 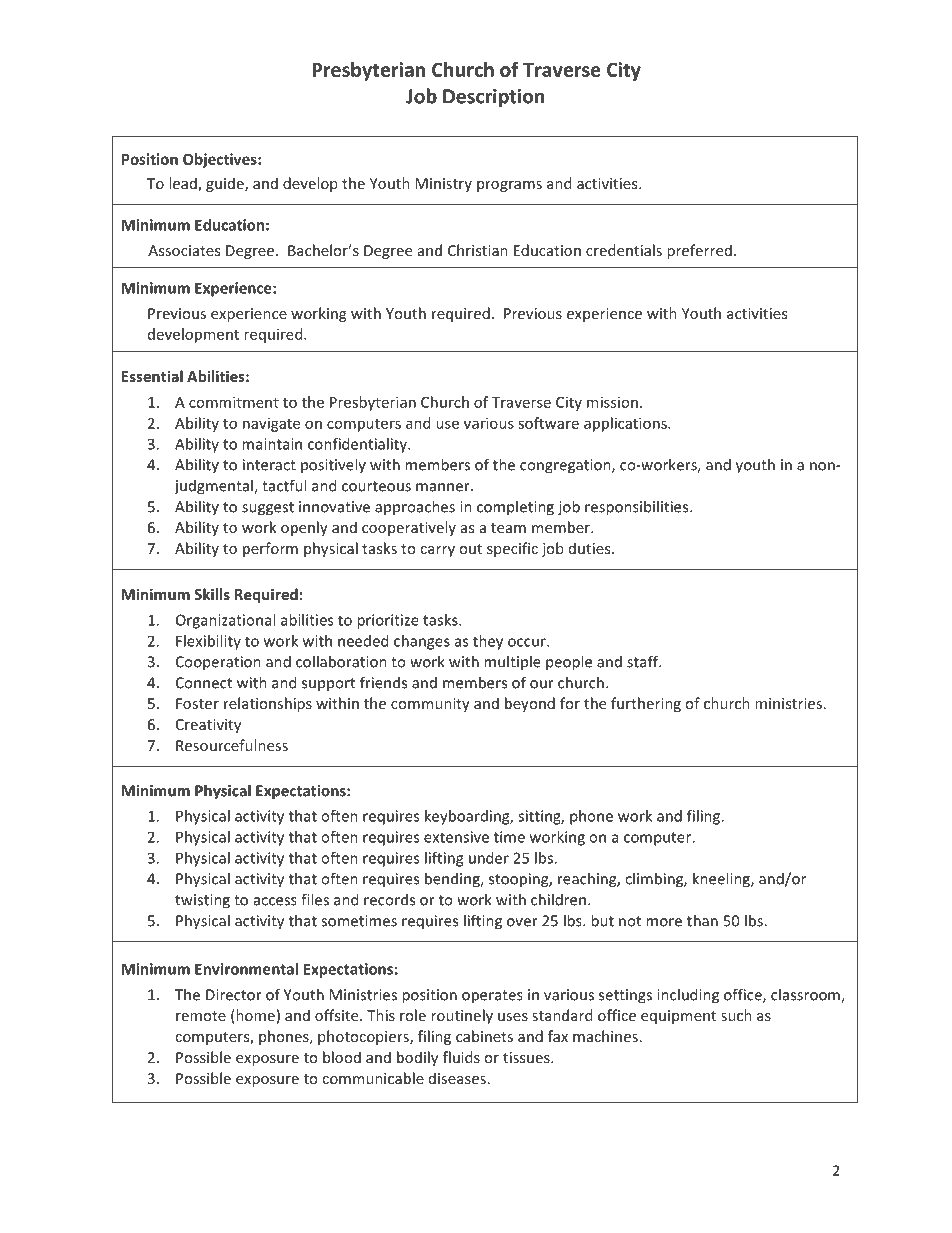 What do you see at coordinates (512, 549) in the screenshot?
I see `specific` at bounding box center [512, 549].
